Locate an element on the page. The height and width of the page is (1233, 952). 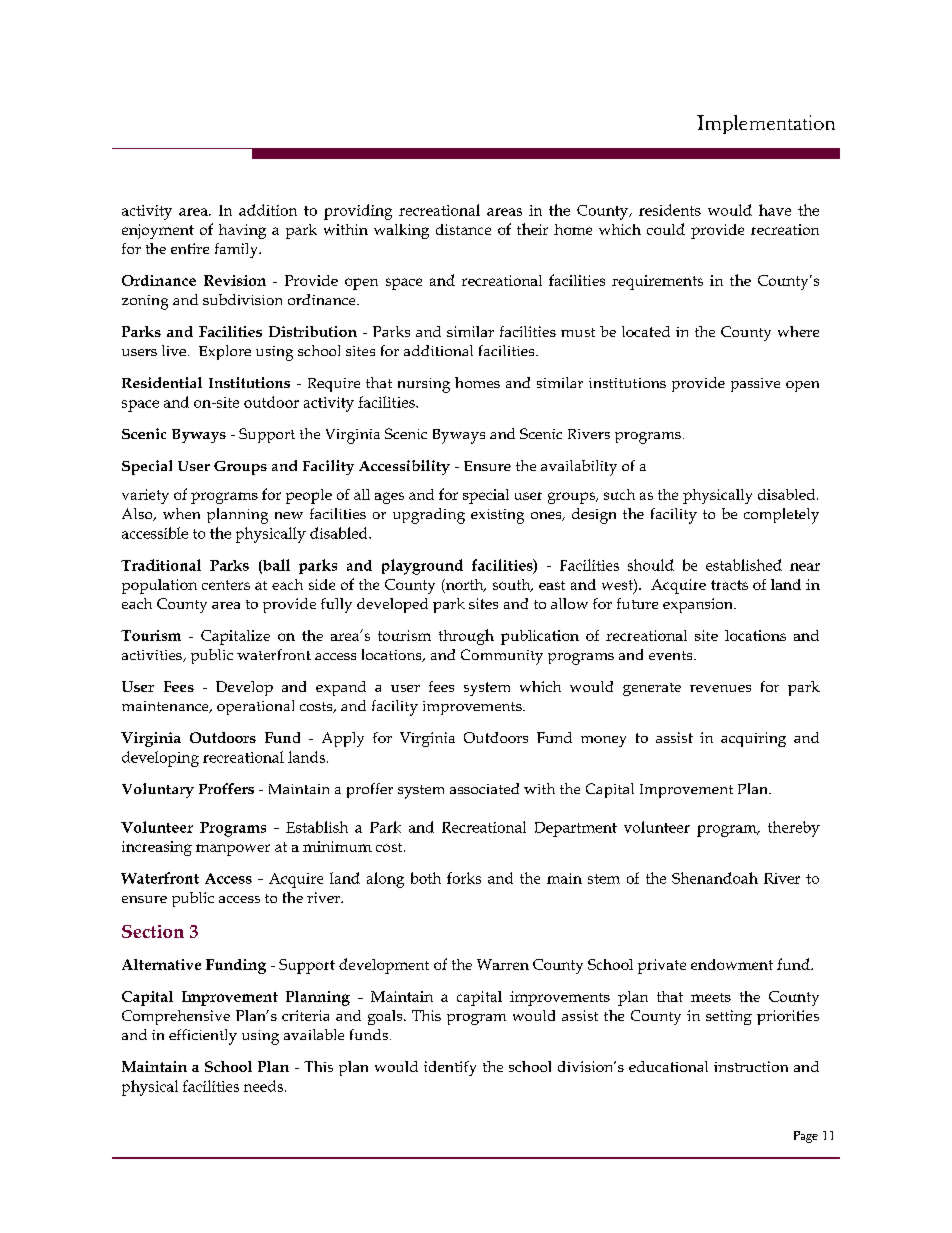
distance is located at coordinates (463, 229).
